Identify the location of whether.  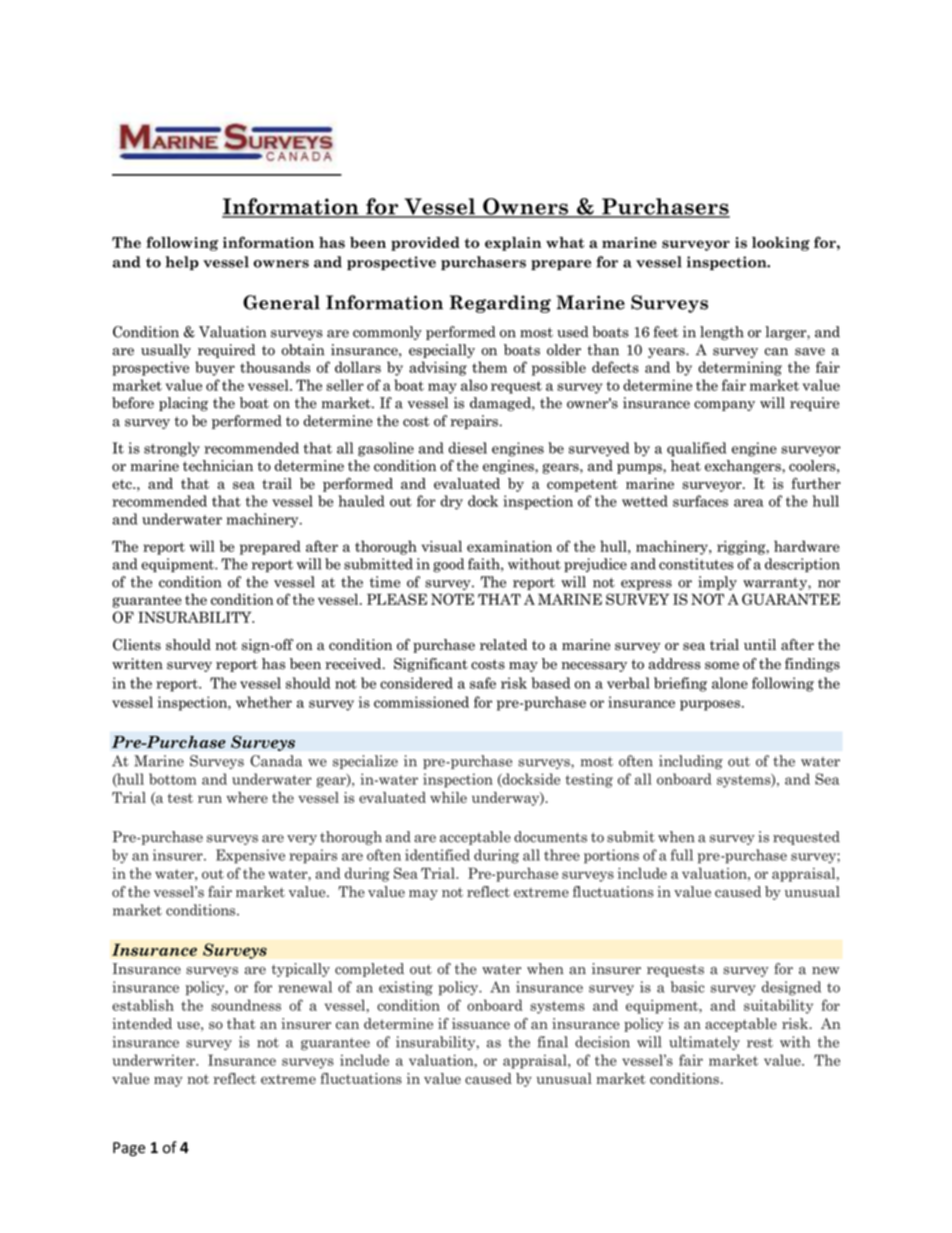
(264, 702).
